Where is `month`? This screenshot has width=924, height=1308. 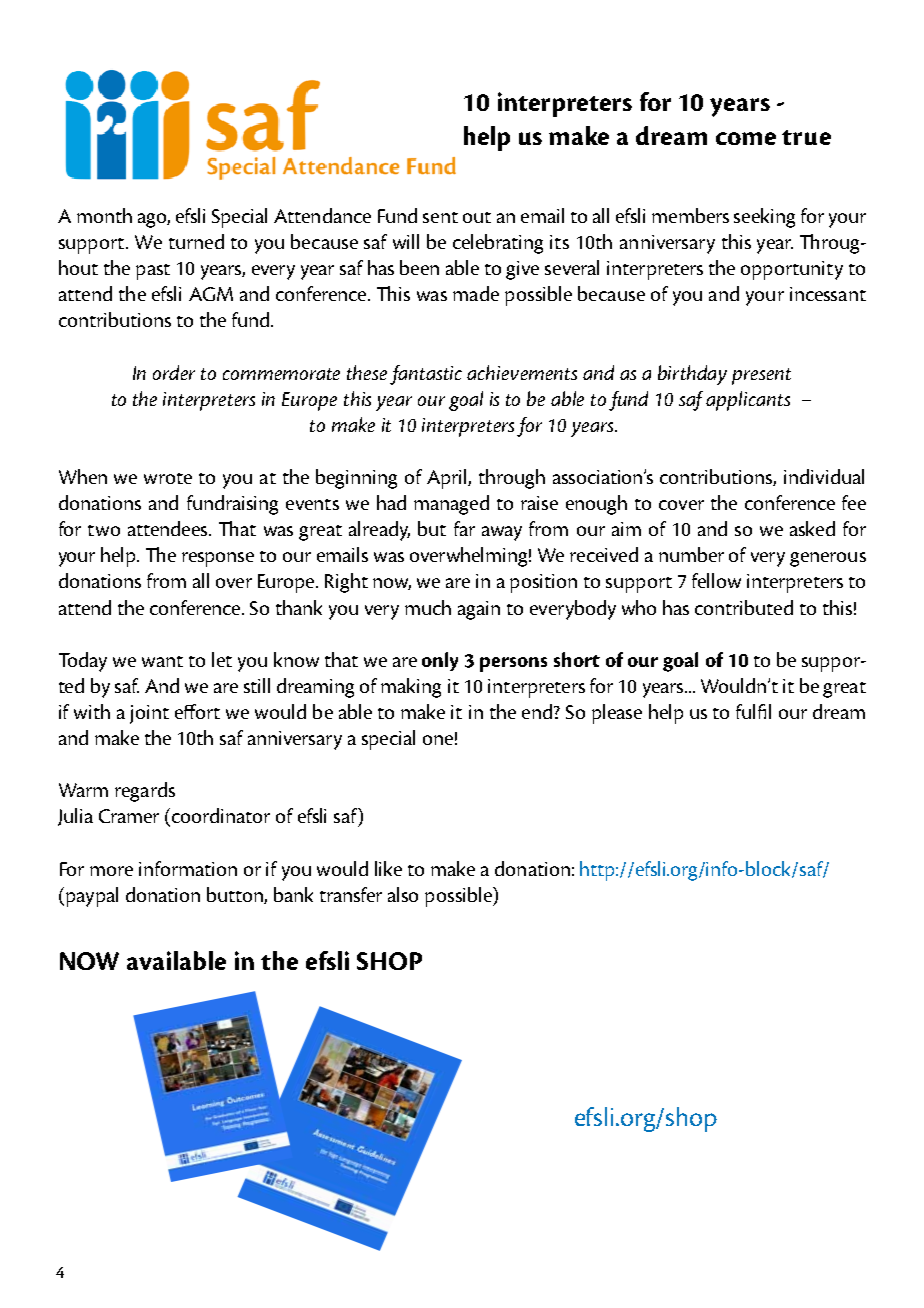 month is located at coordinates (104, 215).
